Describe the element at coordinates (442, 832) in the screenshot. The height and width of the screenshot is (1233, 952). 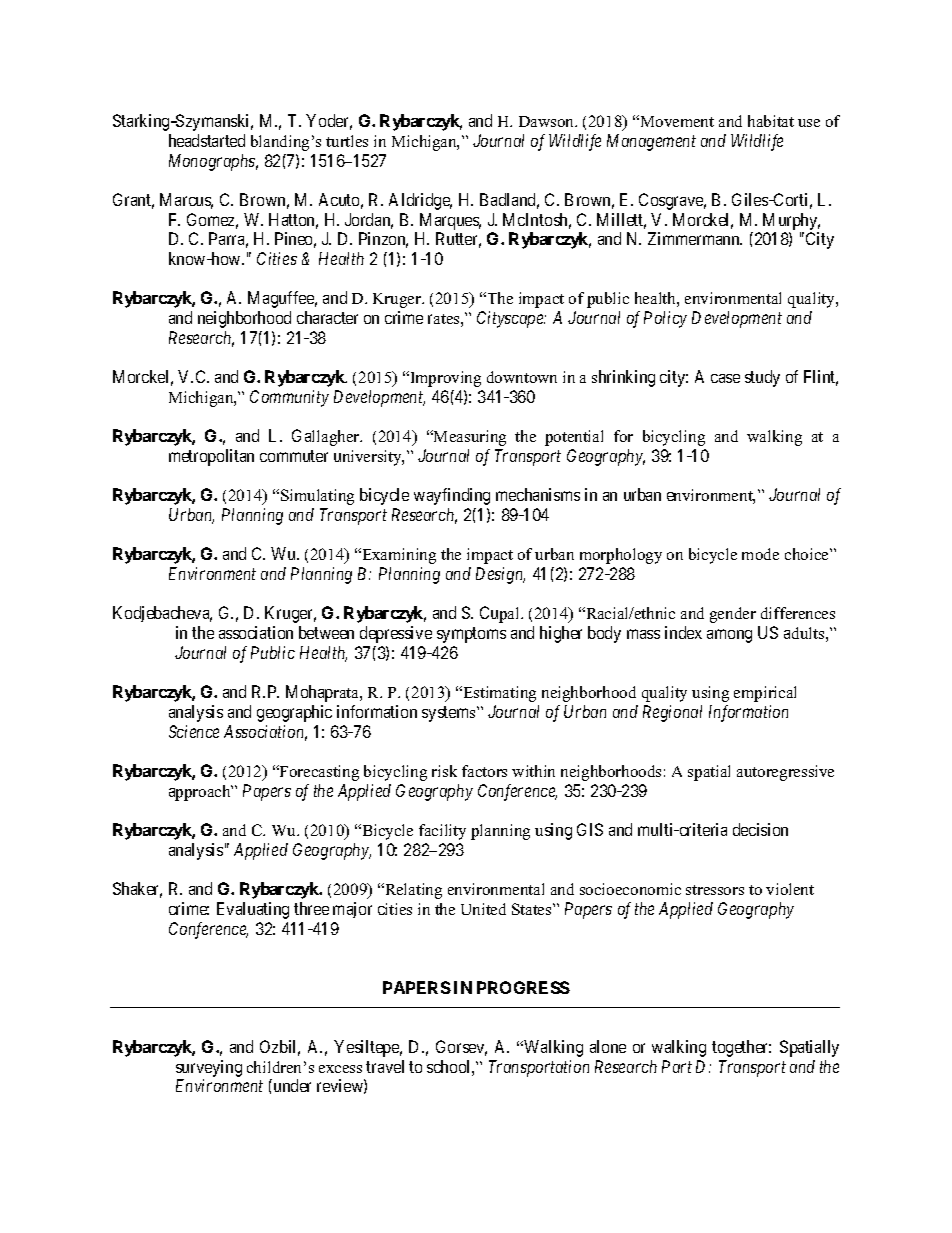
I see `facility` at that location.
